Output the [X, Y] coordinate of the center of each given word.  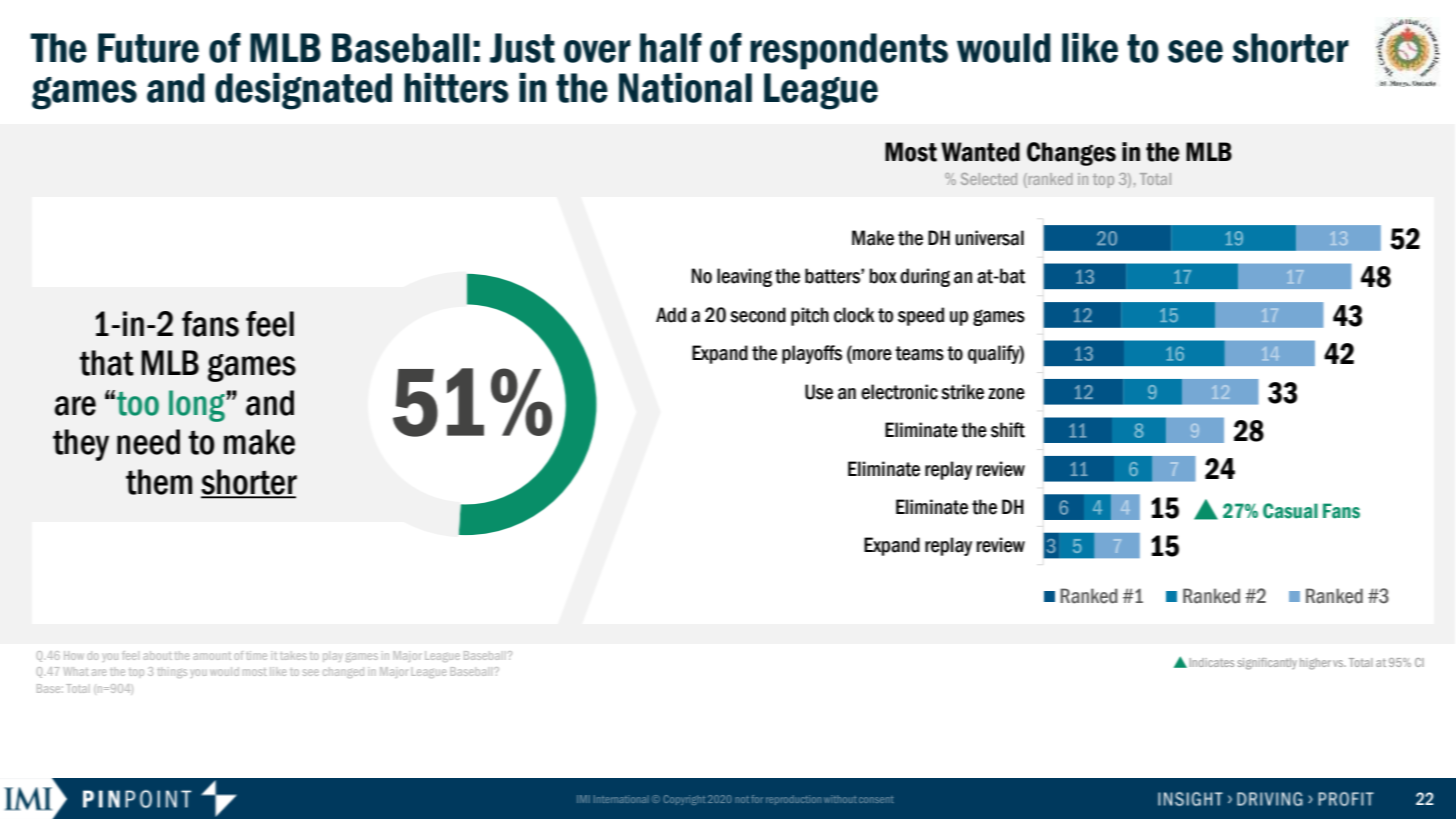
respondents [849, 51]
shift [1008, 430]
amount [212, 656]
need [148, 442]
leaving [744, 277]
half [671, 48]
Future [148, 48]
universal [989, 238]
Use [819, 392]
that [106, 363]
